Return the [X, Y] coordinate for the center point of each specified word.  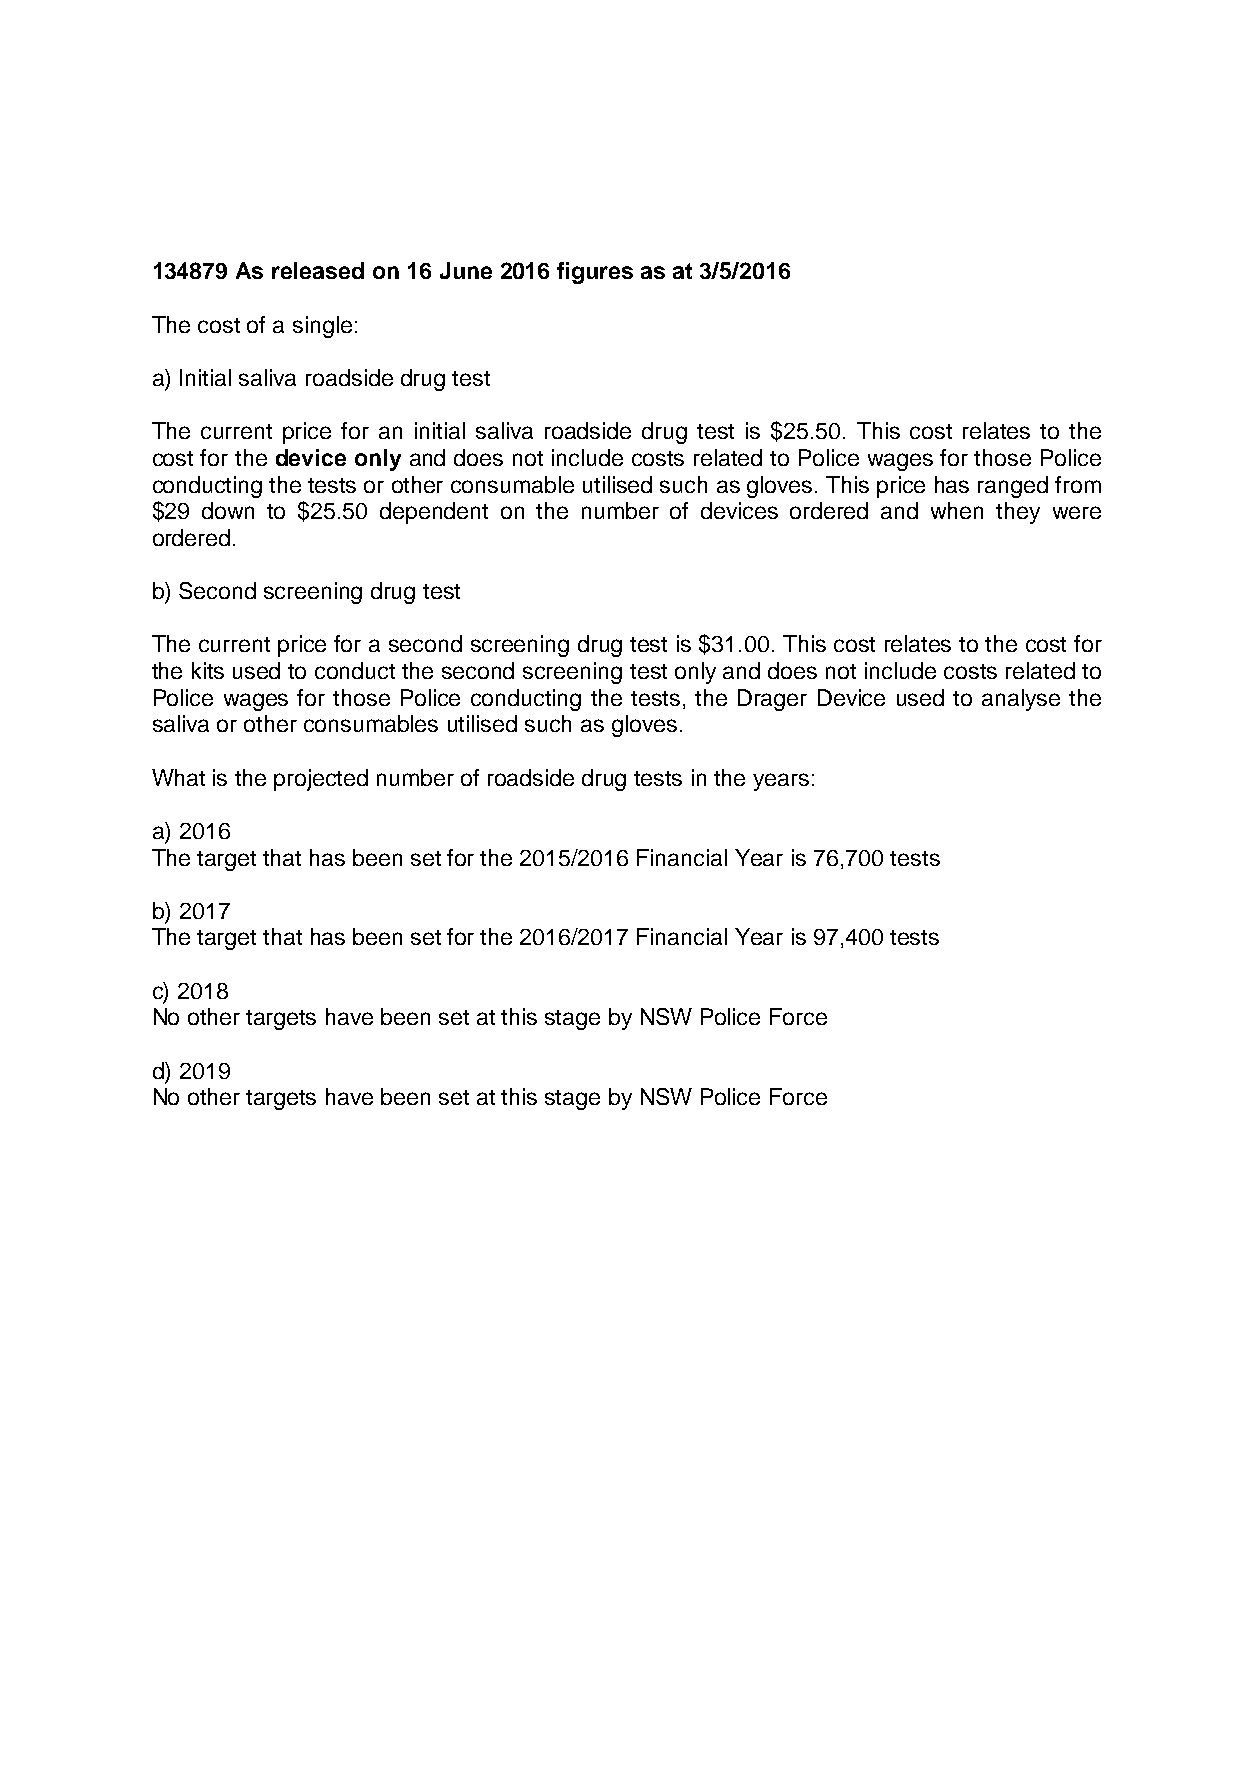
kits [208, 670]
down [228, 510]
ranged [1013, 487]
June [466, 270]
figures [595, 273]
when [957, 510]
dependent [434, 513]
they [1018, 513]
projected [321, 780]
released [318, 270]
